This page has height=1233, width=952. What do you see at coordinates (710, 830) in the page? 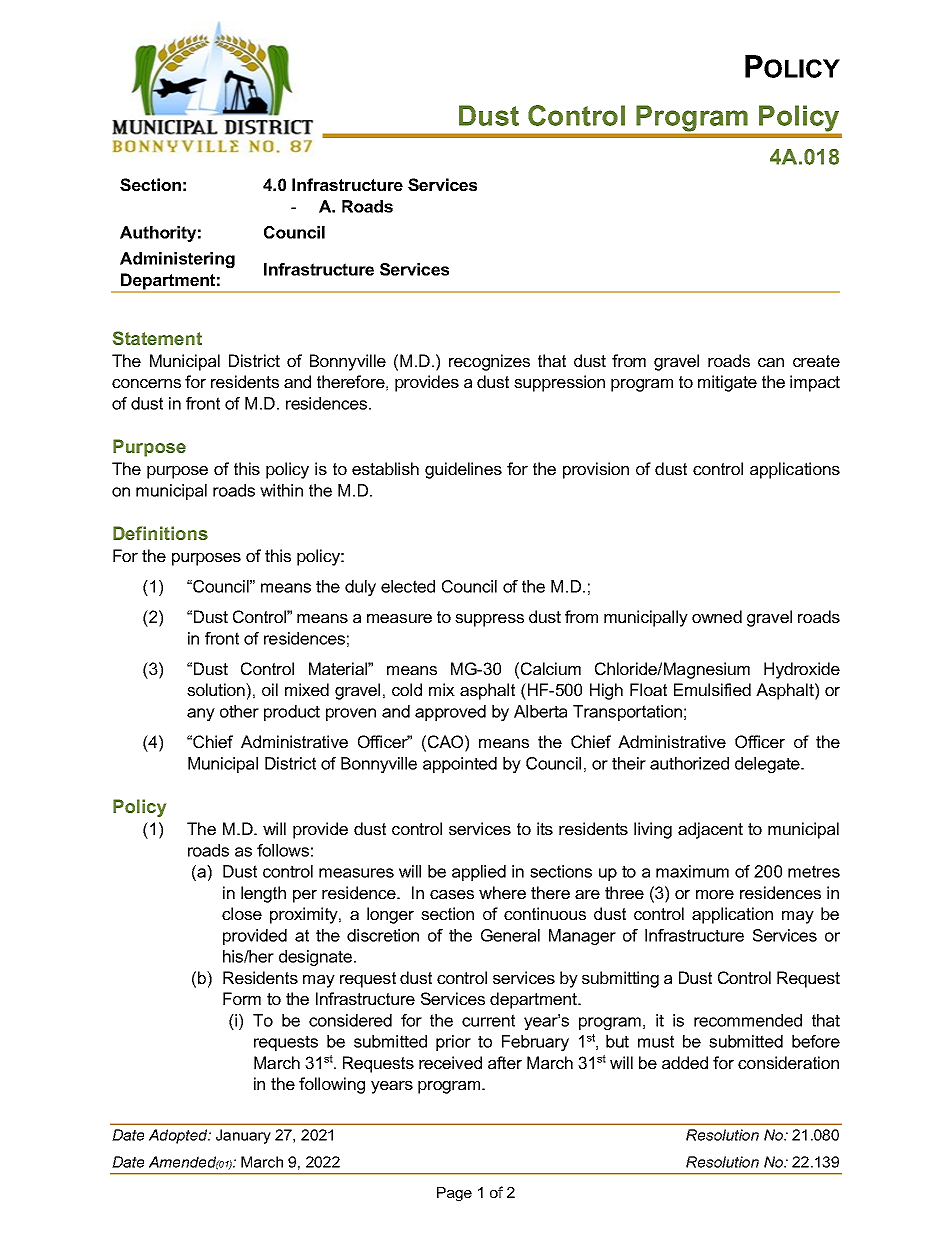
I see `adjacent` at bounding box center [710, 830].
